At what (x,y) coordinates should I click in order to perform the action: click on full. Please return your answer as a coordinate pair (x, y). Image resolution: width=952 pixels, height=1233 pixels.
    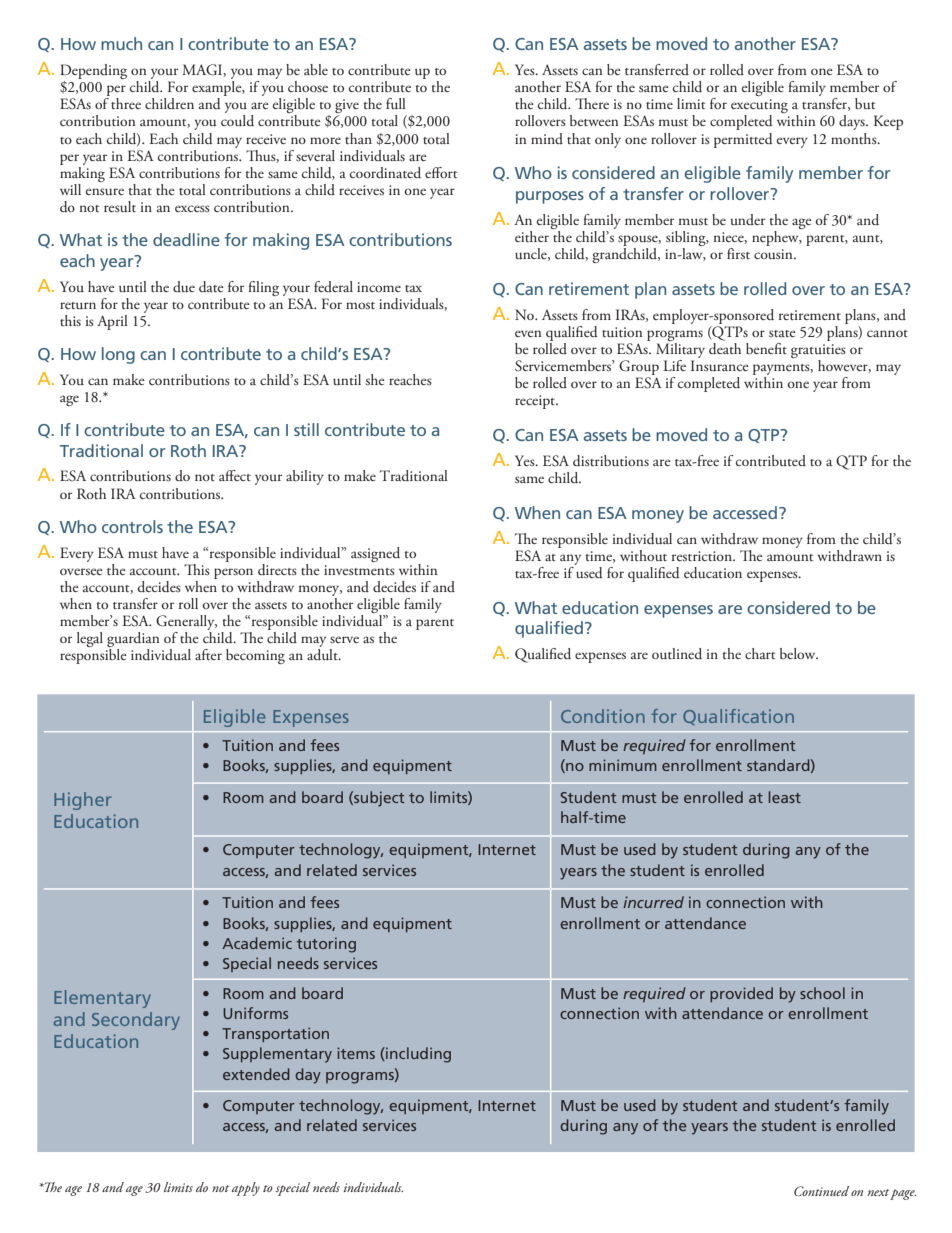
    Looking at the image, I should click on (396, 103).
